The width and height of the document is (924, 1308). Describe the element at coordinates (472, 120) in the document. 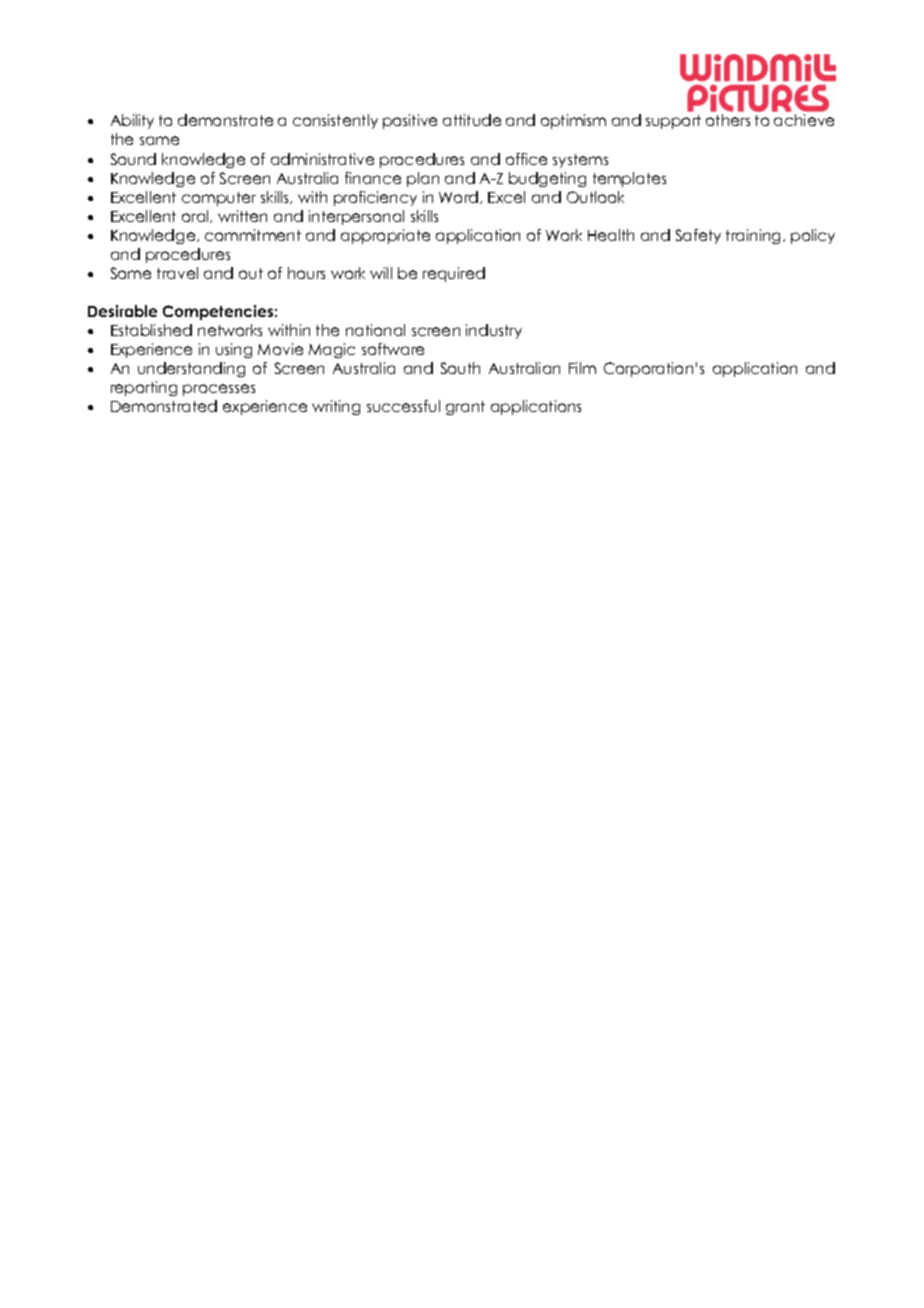

I see `attitude` at that location.
